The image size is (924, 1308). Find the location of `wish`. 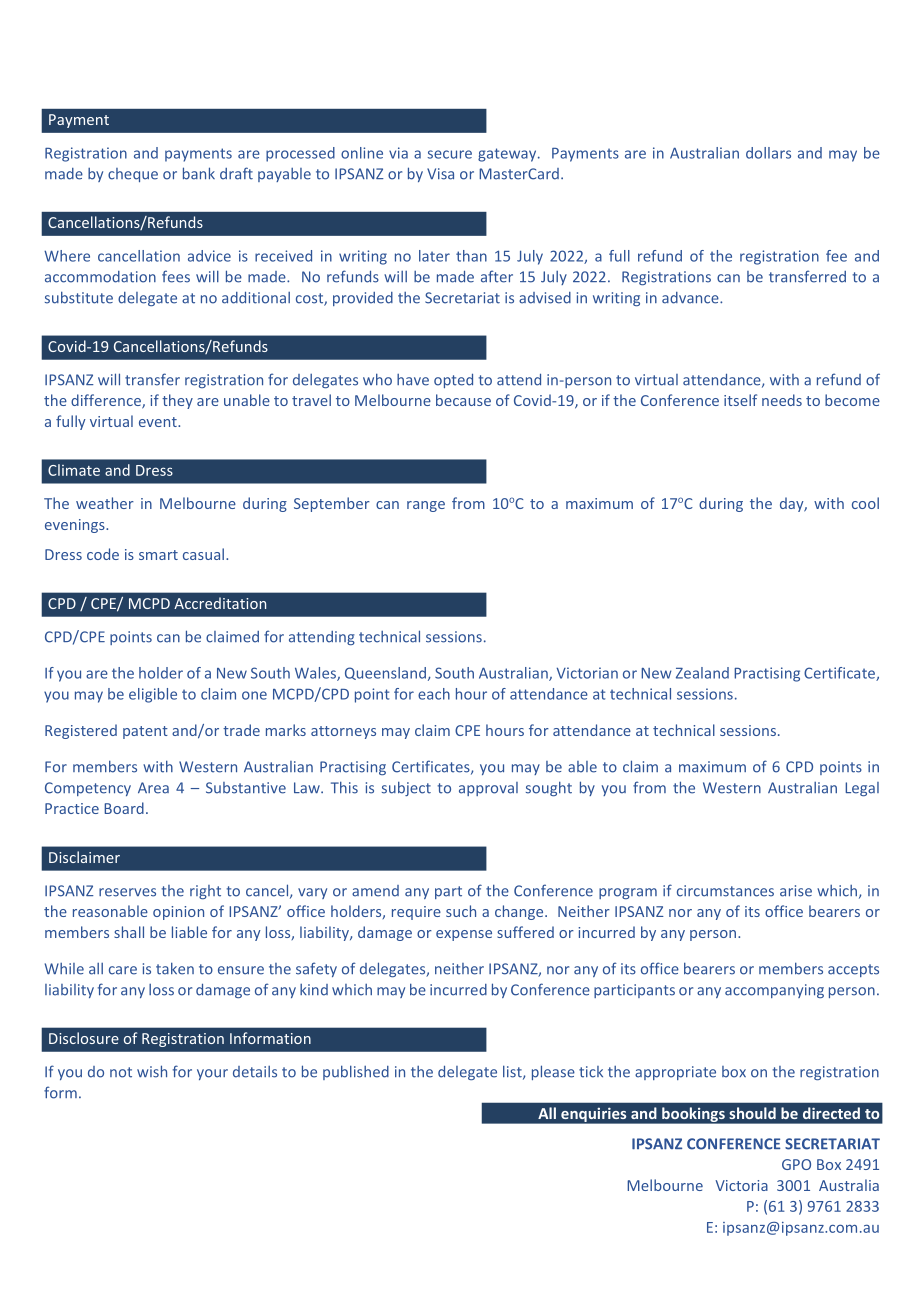

wish is located at coordinates (152, 1071).
